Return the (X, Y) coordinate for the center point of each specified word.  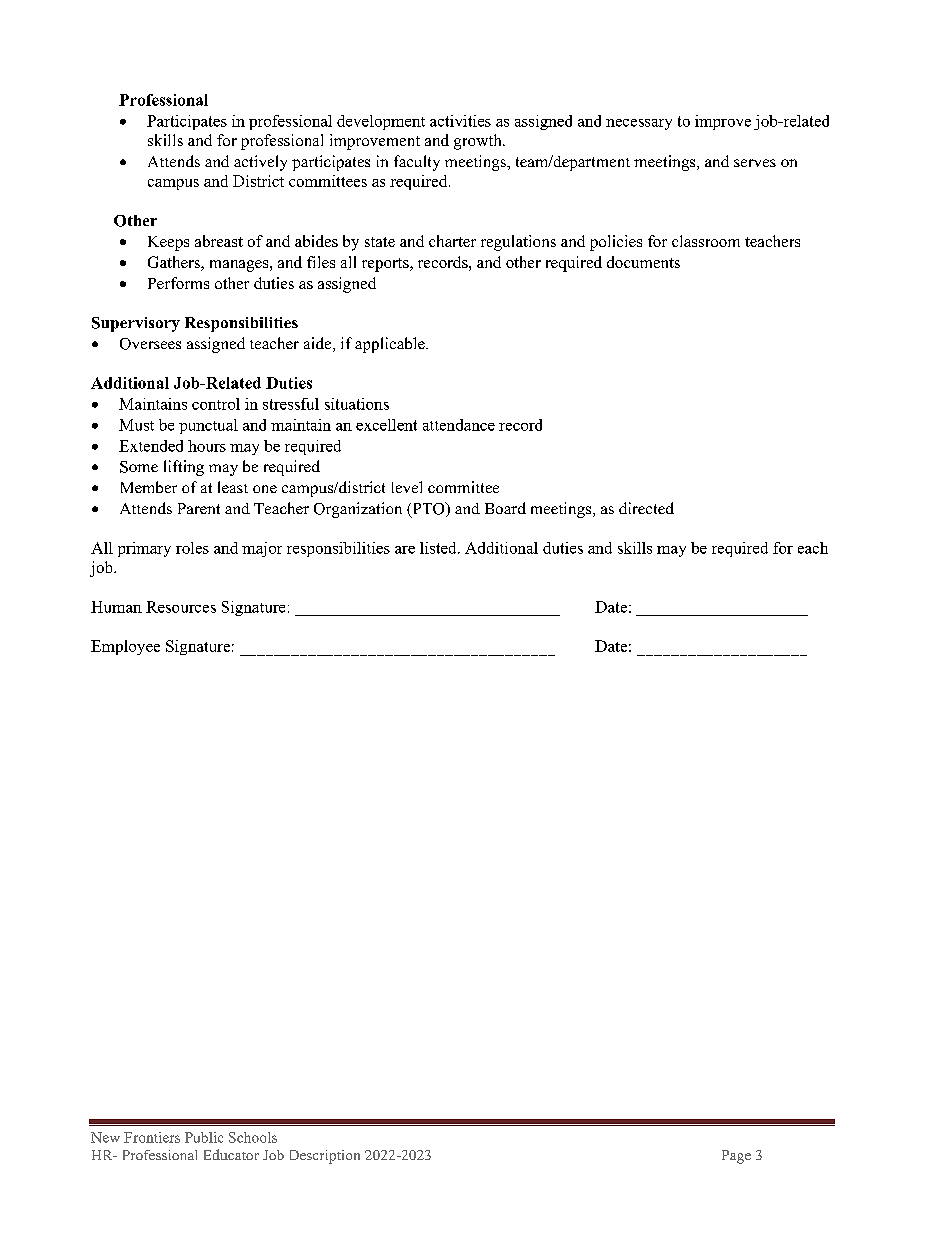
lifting (184, 468)
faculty (417, 163)
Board (505, 508)
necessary (639, 124)
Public (204, 1137)
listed (439, 548)
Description (325, 1157)
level (407, 487)
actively (260, 163)
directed (646, 508)
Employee (125, 647)
